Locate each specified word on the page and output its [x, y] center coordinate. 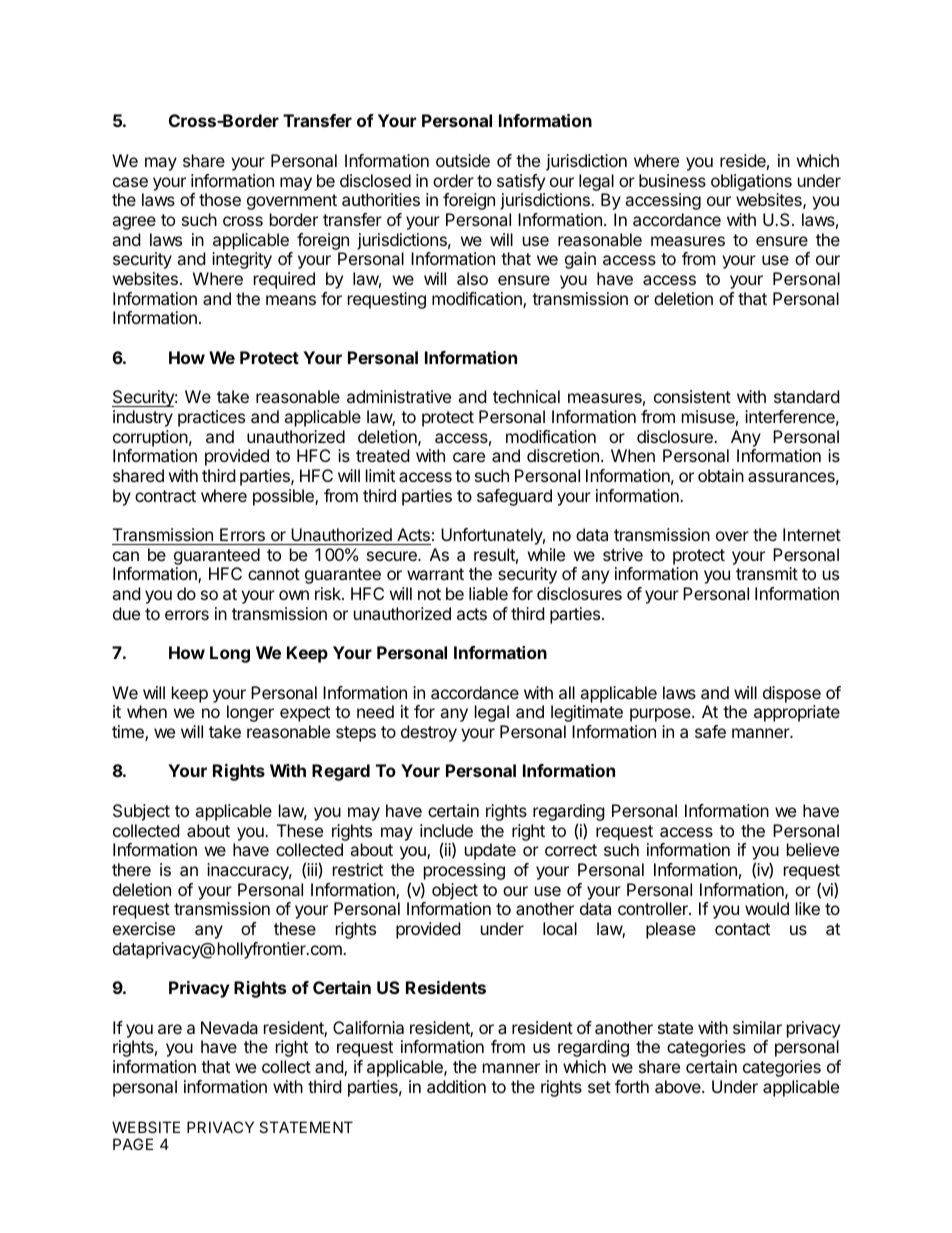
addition [456, 1086]
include [446, 830]
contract [165, 496]
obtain [721, 475]
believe [813, 849]
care [469, 457]
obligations [751, 182]
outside [463, 160]
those [220, 199]
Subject [141, 812]
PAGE [133, 1144]
